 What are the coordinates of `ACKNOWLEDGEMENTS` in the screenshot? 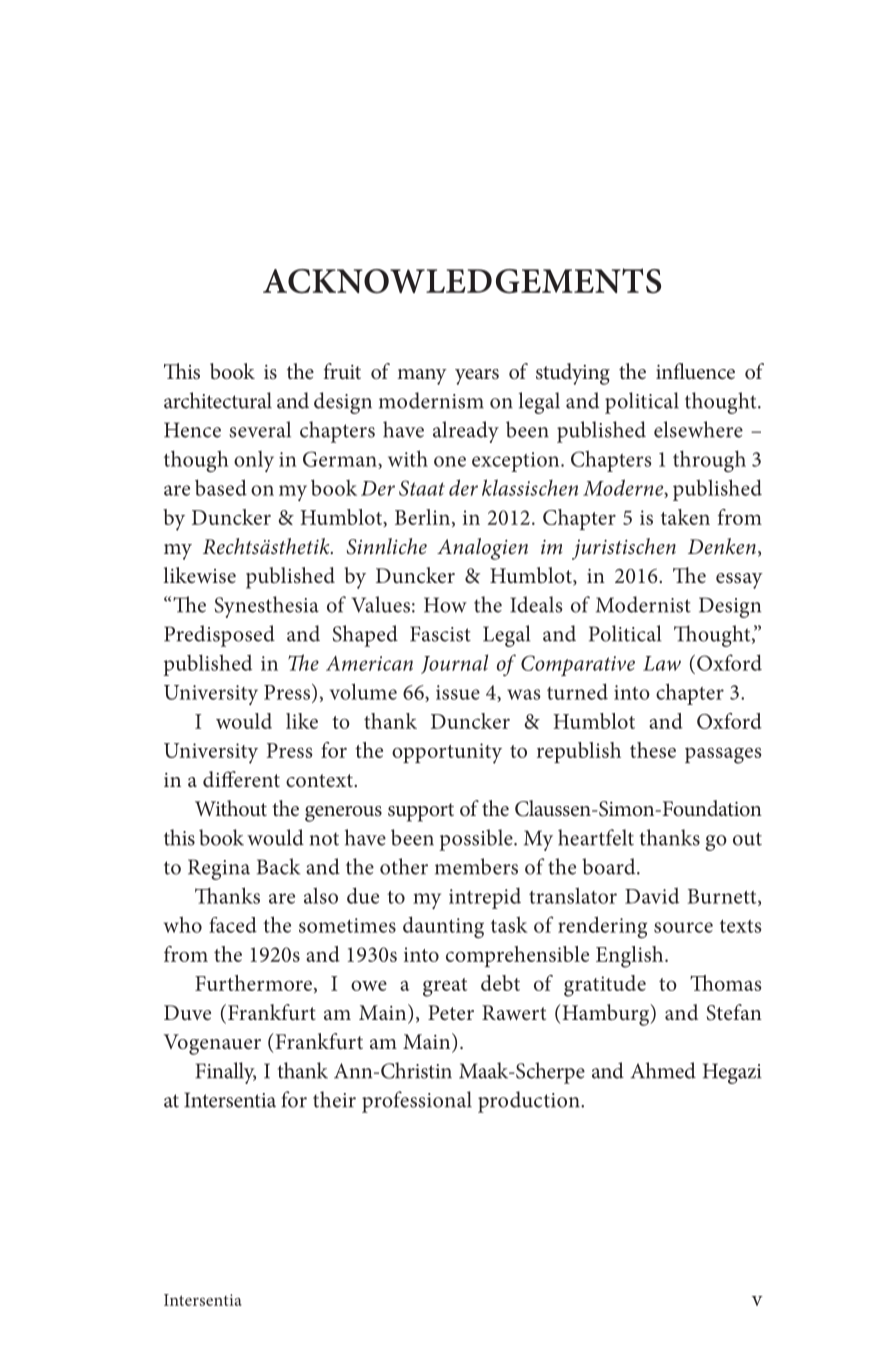 It's located at (462, 281).
